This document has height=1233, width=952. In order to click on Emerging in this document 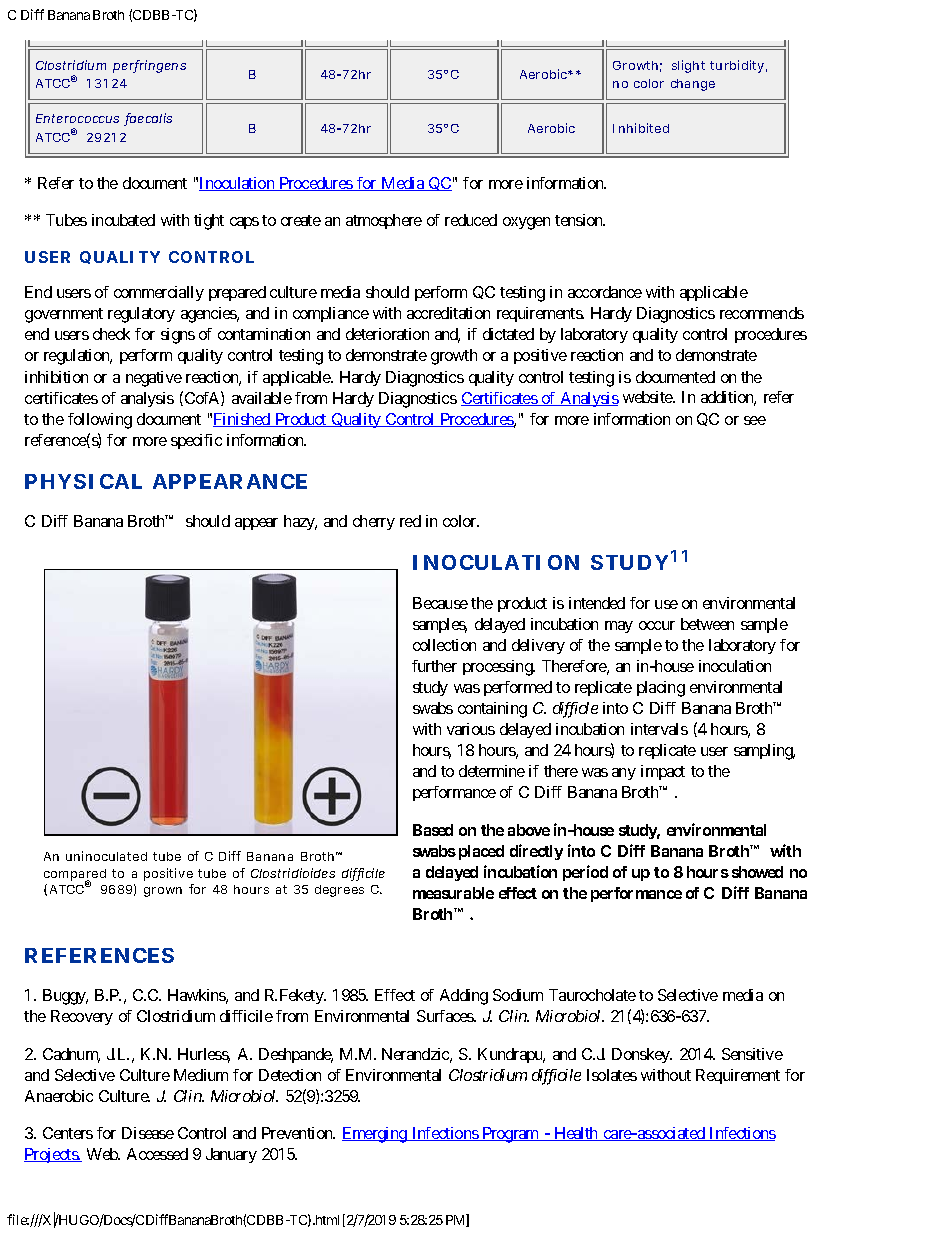, I will do `click(375, 1135)`.
